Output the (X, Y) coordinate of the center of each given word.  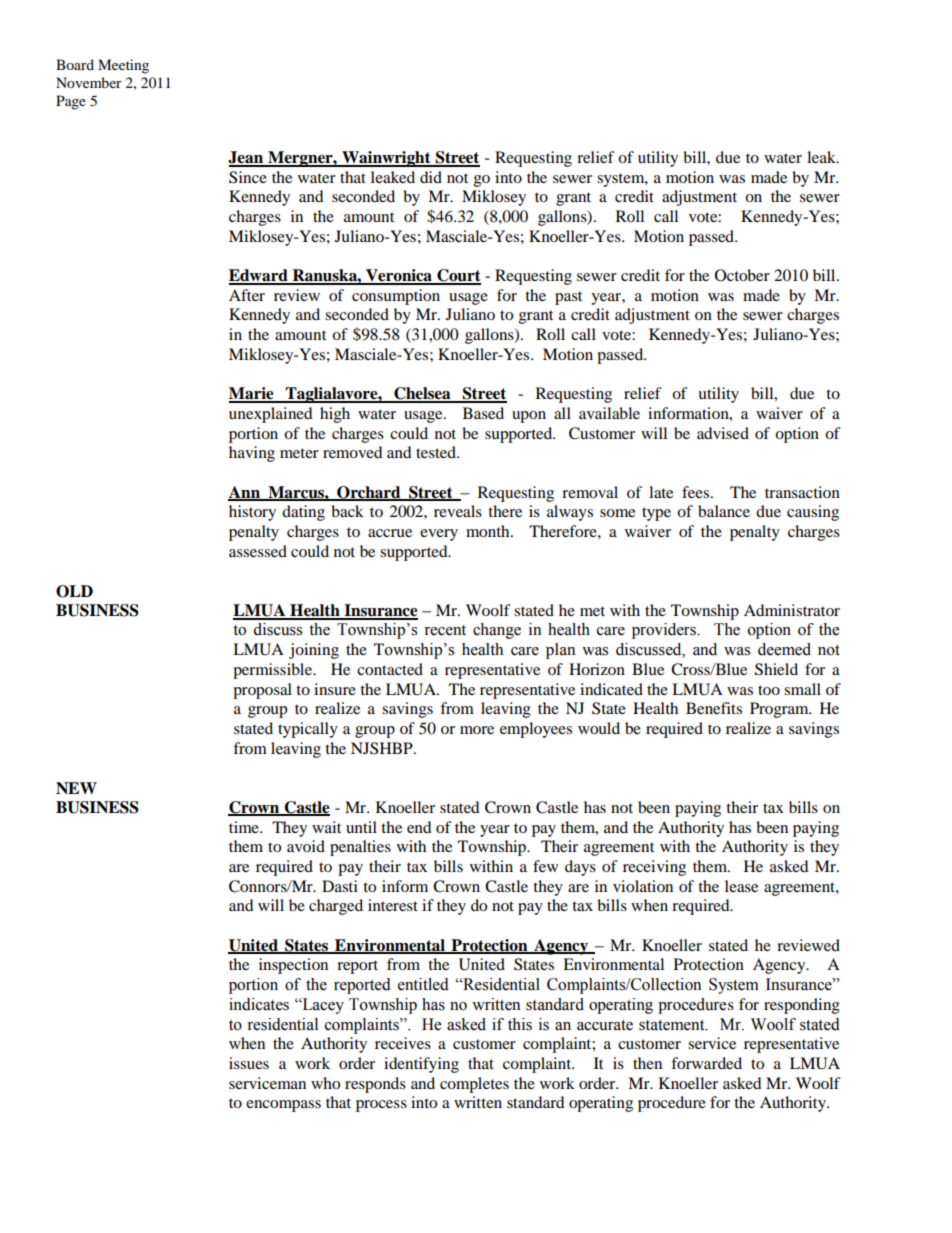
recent (445, 630)
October (742, 275)
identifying (421, 1065)
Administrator (792, 610)
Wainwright (386, 159)
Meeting (123, 66)
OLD (74, 591)
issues (249, 1063)
